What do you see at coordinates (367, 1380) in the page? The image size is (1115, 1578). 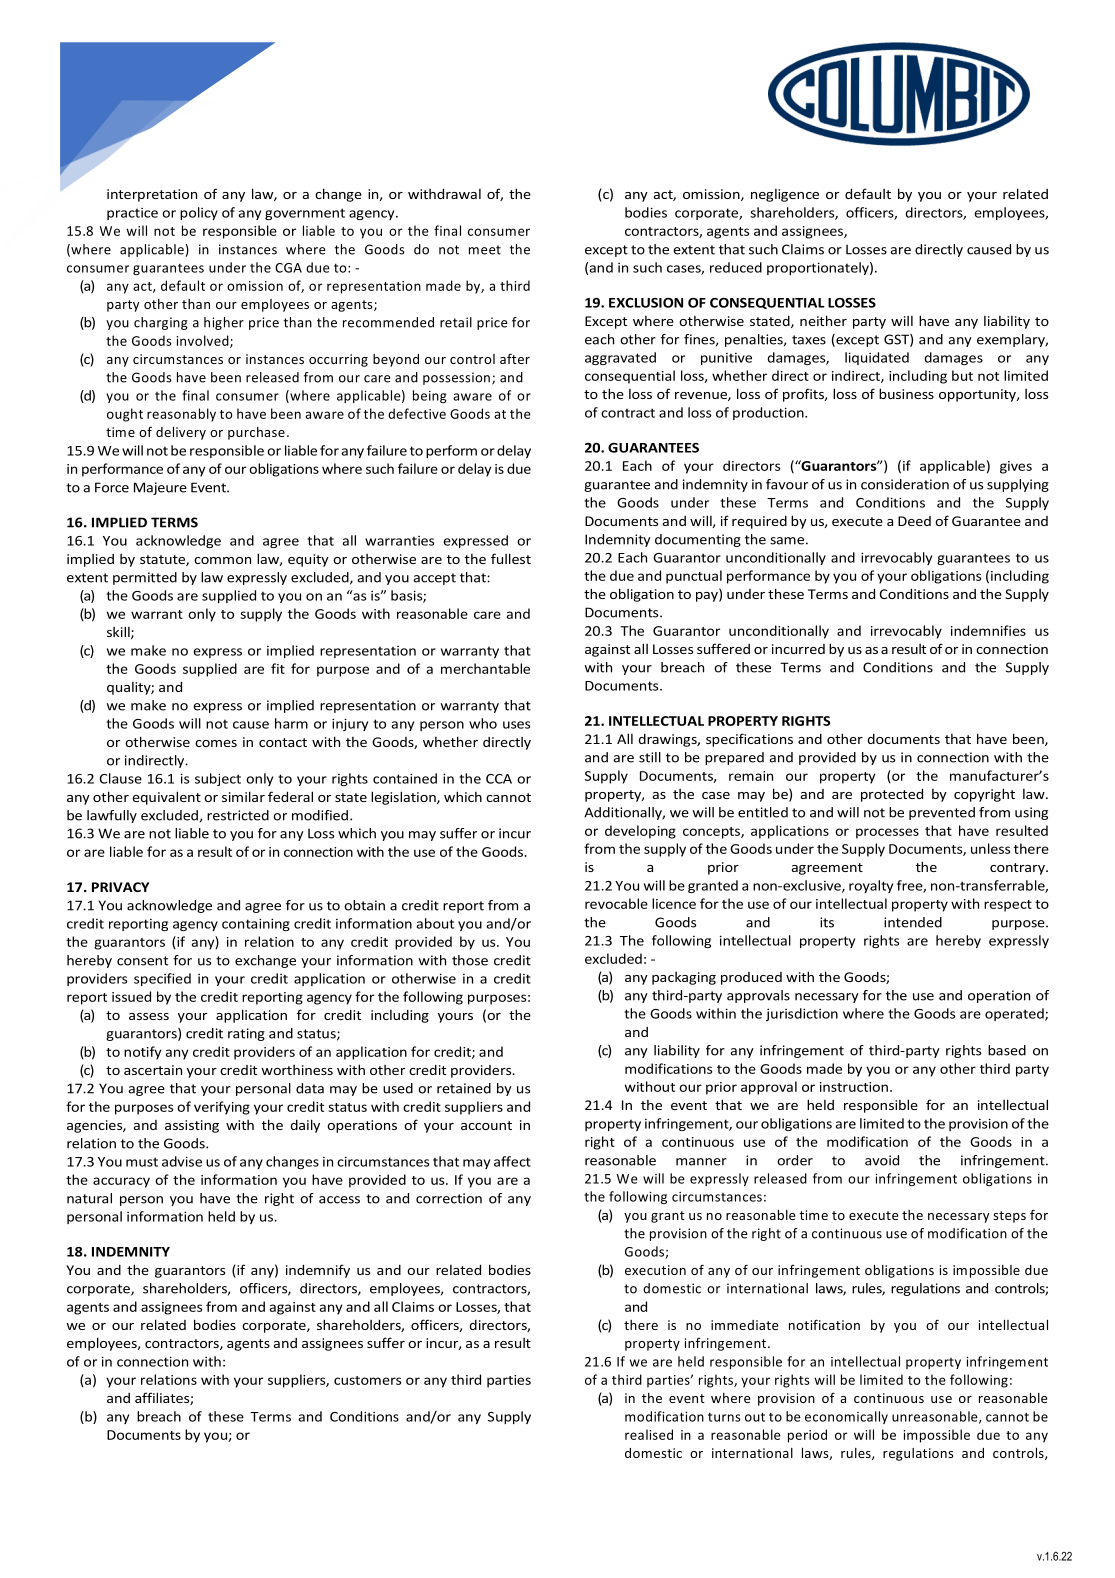 I see `customers` at bounding box center [367, 1380].
